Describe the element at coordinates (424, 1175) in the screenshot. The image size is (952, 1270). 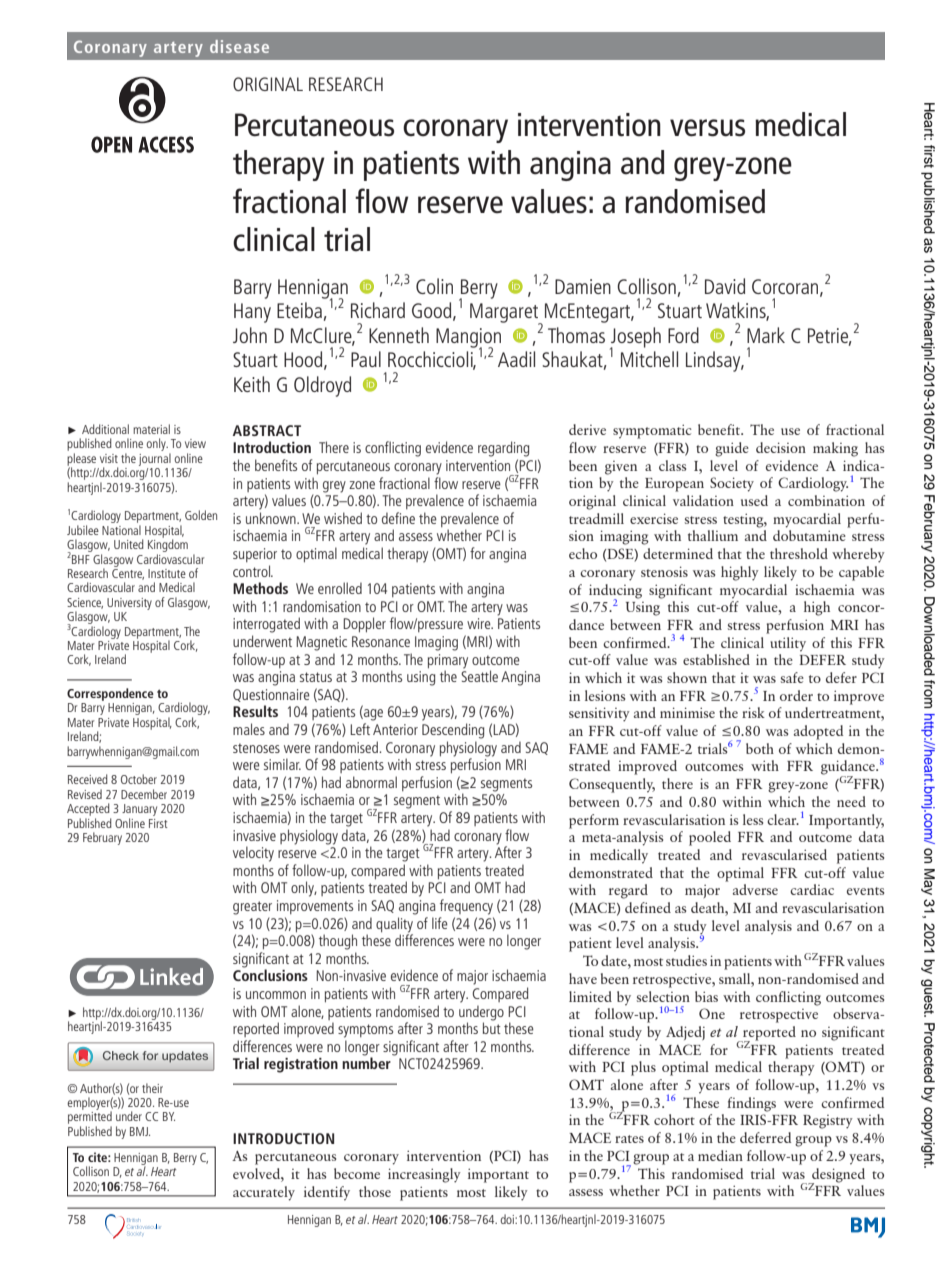
I see `increasingly` at that location.
